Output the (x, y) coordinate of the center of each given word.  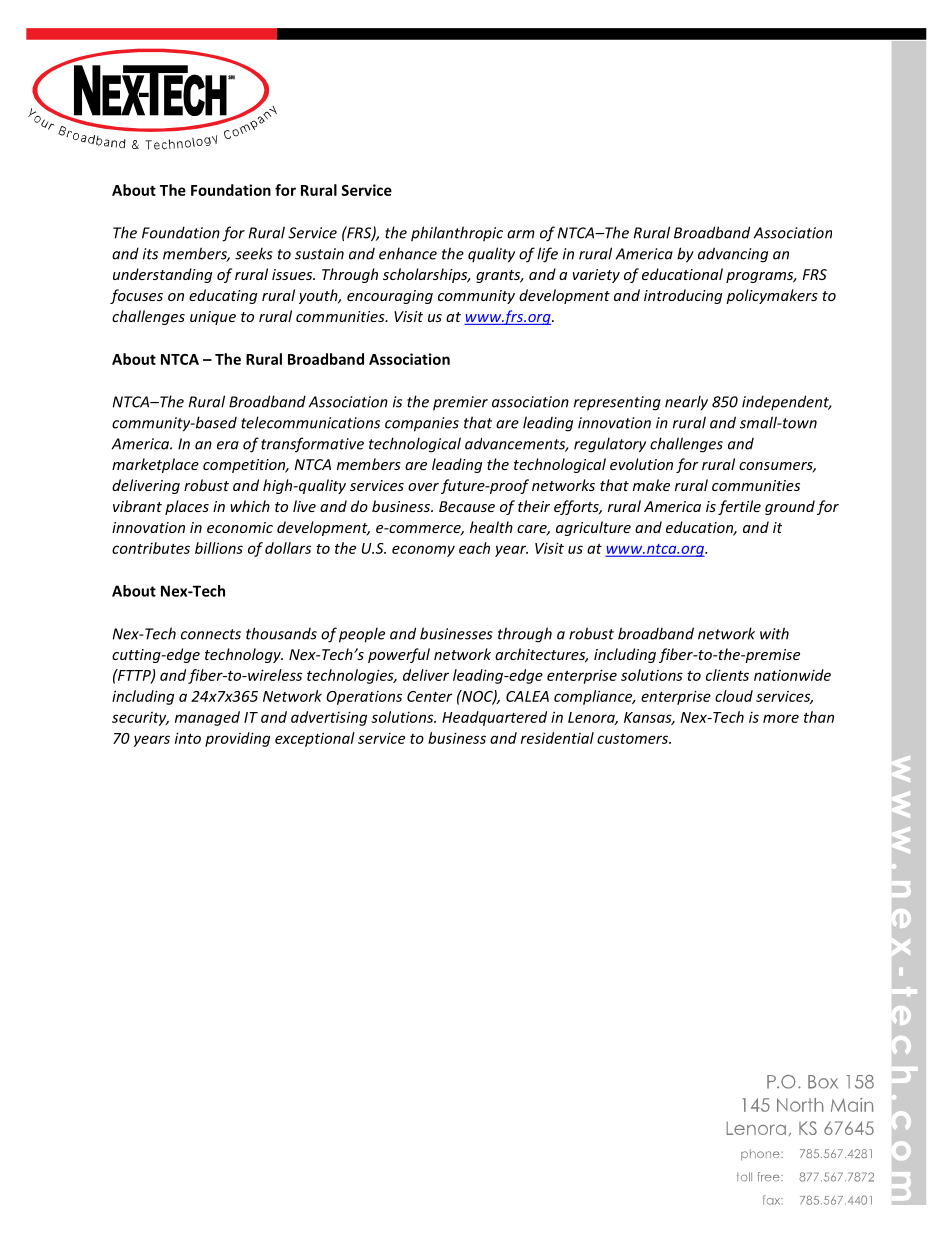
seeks (254, 253)
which (250, 506)
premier (460, 403)
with (774, 633)
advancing (733, 255)
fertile (739, 507)
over (423, 487)
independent (786, 402)
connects (211, 634)
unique (213, 318)
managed (207, 718)
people (362, 635)
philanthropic (457, 234)
